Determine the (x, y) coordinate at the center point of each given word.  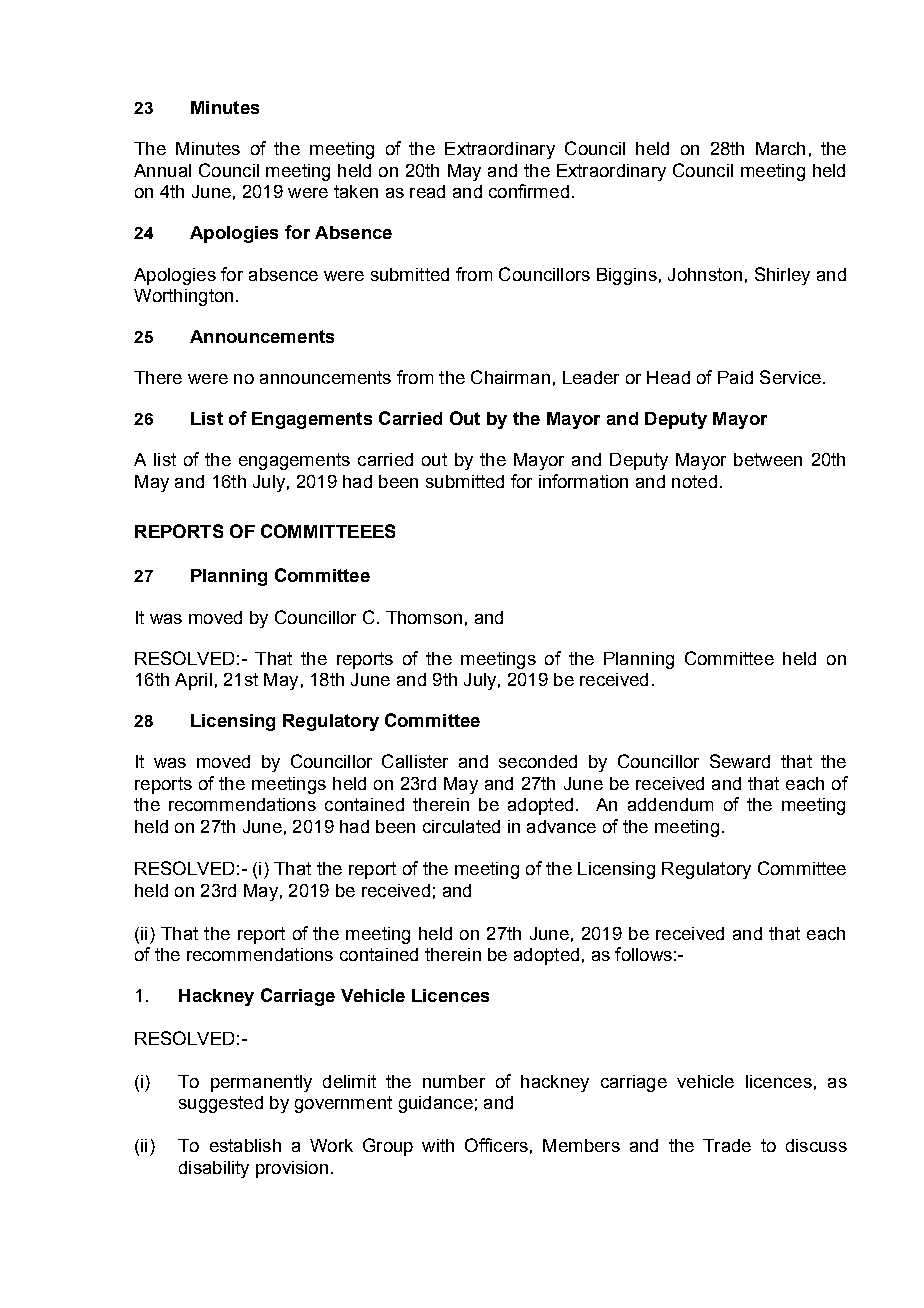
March (780, 148)
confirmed (529, 191)
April (193, 681)
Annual (162, 170)
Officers (496, 1145)
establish (245, 1145)
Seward (740, 761)
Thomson (424, 617)
